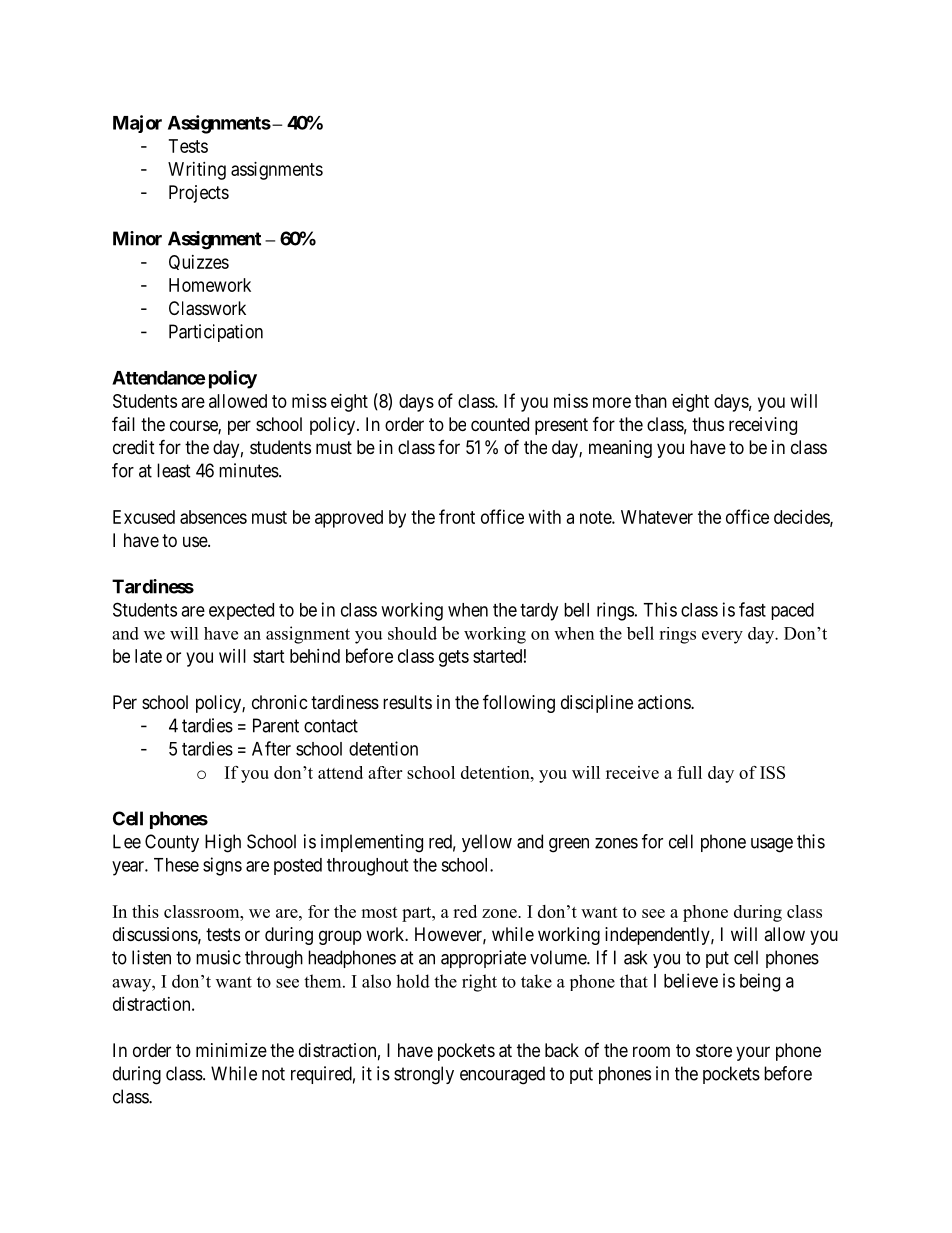 Image resolution: width=952 pixels, height=1233 pixels. Describe the element at coordinates (123, 423) in the document. I see `fail` at that location.
